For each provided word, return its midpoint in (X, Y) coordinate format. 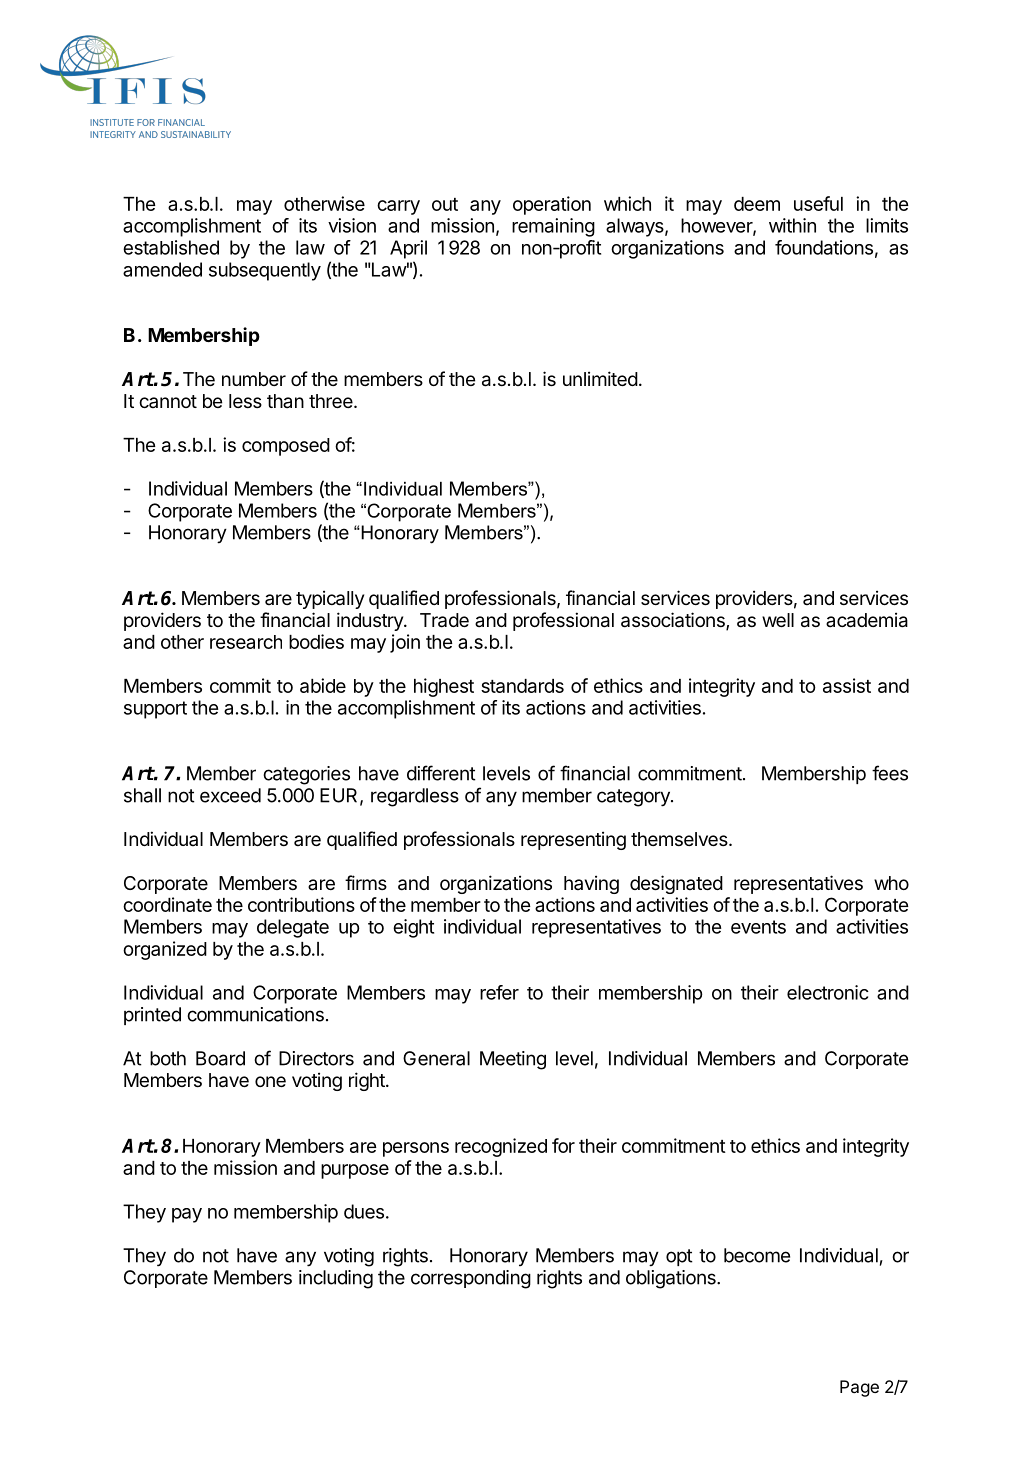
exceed (230, 795)
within (792, 225)
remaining (553, 227)
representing (573, 840)
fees (890, 773)
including (336, 1279)
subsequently (265, 271)
